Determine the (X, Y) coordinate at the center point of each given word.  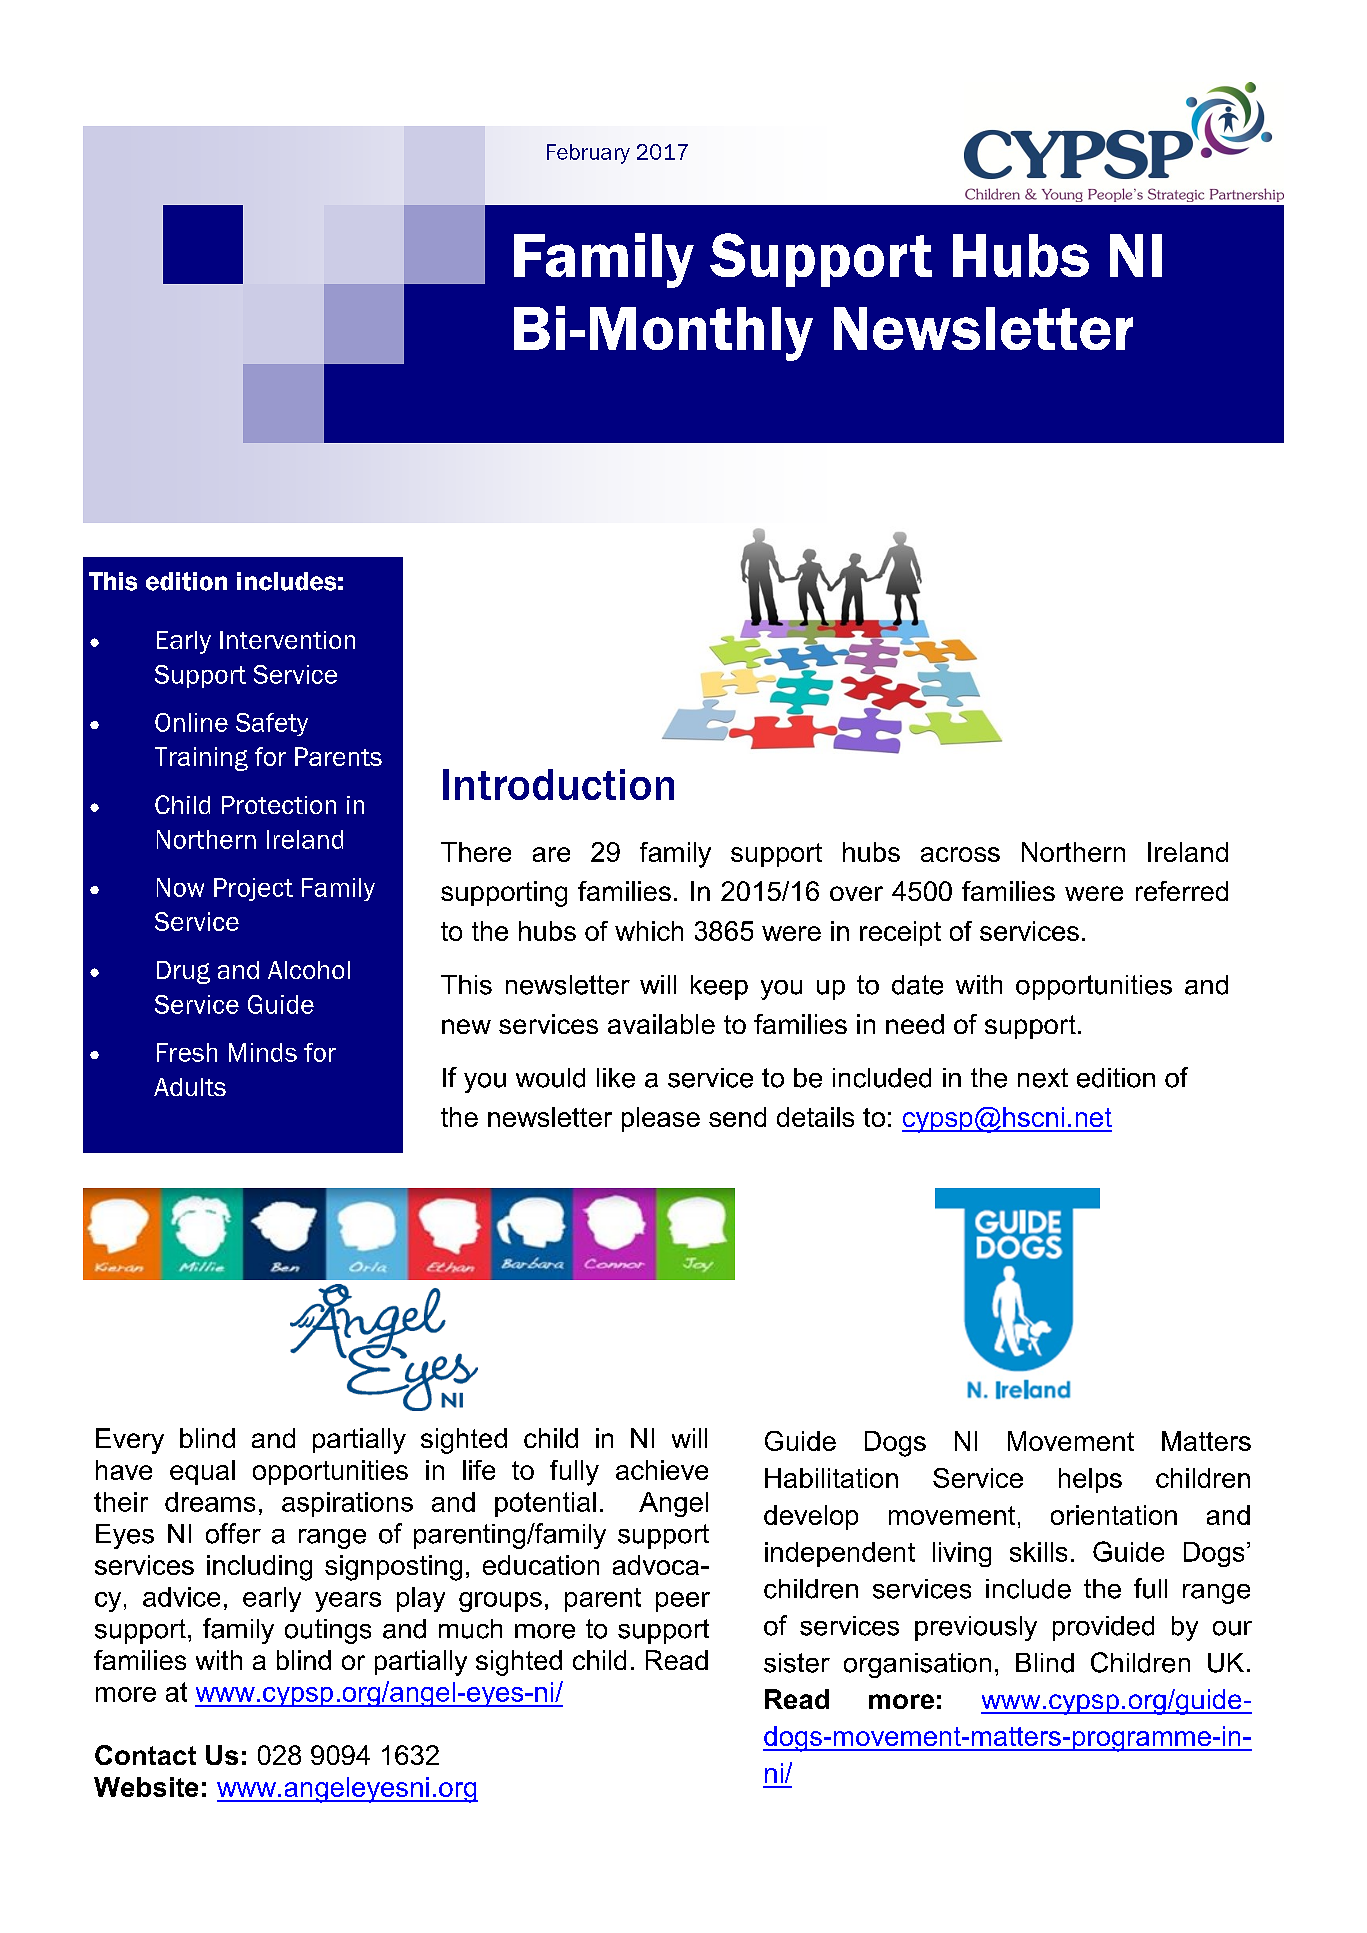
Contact (145, 1755)
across (960, 854)
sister (797, 1663)
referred (1182, 891)
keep (719, 987)
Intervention (287, 640)
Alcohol (309, 970)
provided (1103, 1628)
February (588, 154)
